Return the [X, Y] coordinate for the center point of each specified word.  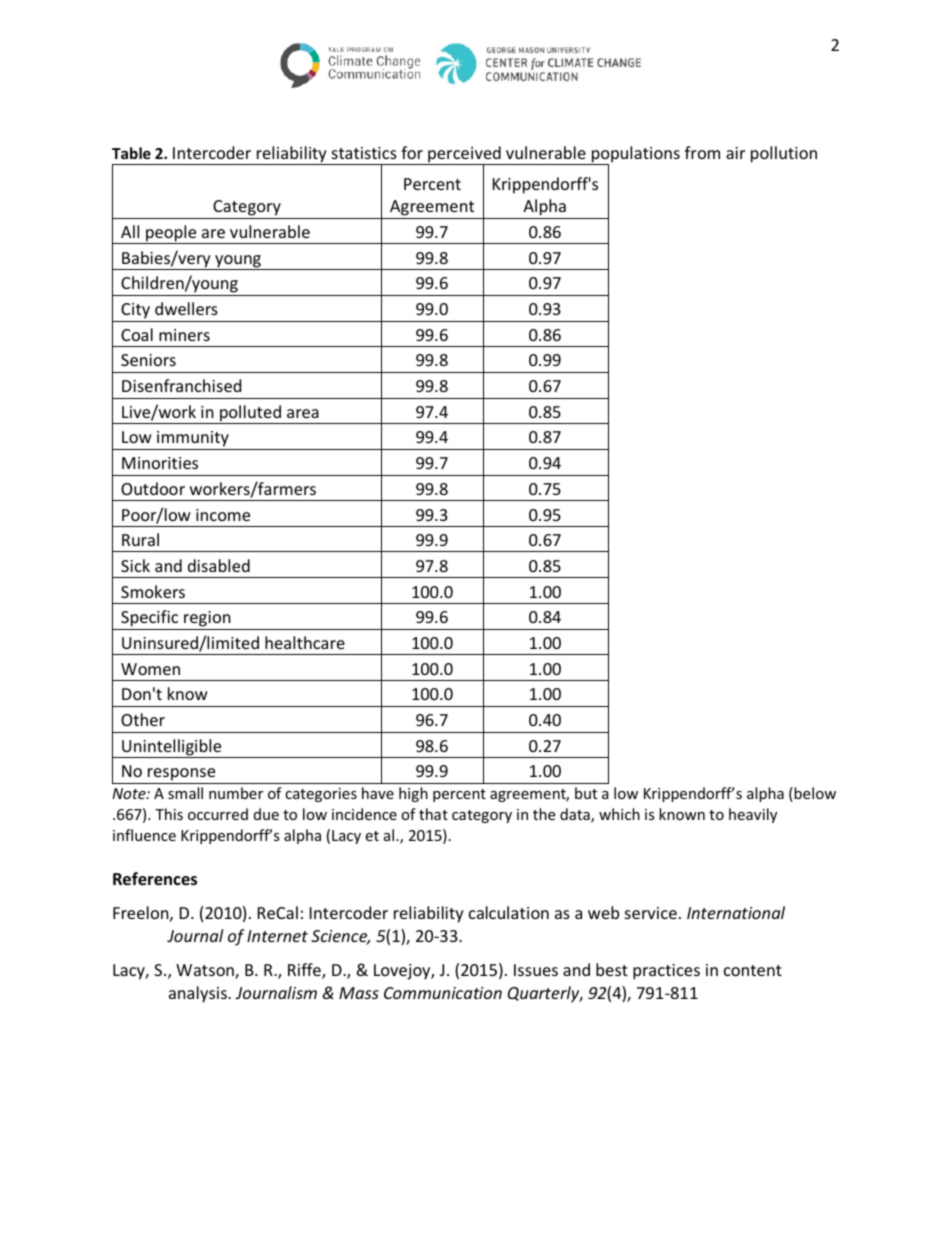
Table [131, 153]
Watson [206, 971]
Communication [443, 993]
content [753, 970]
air [735, 153]
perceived [464, 155]
